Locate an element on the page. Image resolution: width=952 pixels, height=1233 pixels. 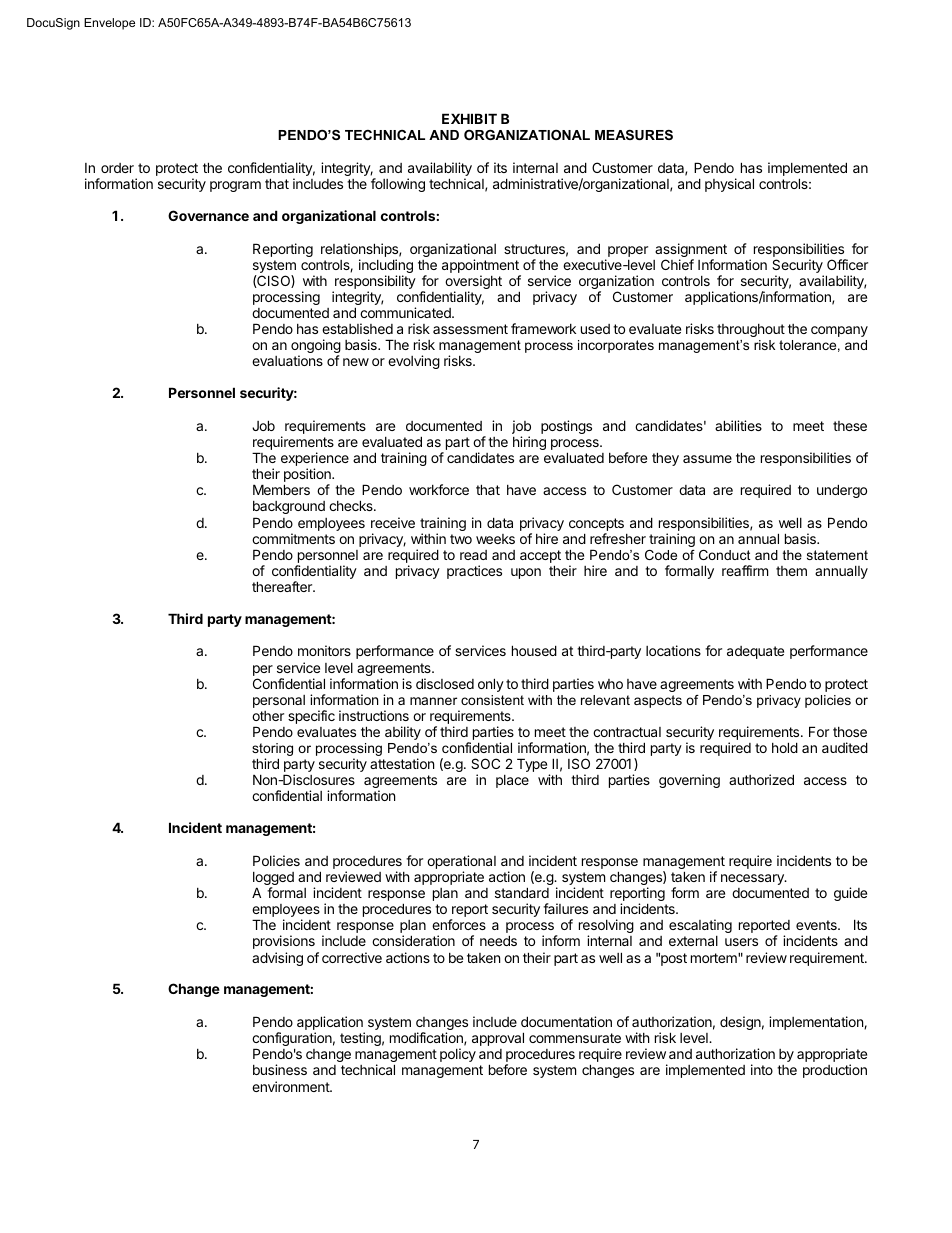
storing is located at coordinates (272, 751).
